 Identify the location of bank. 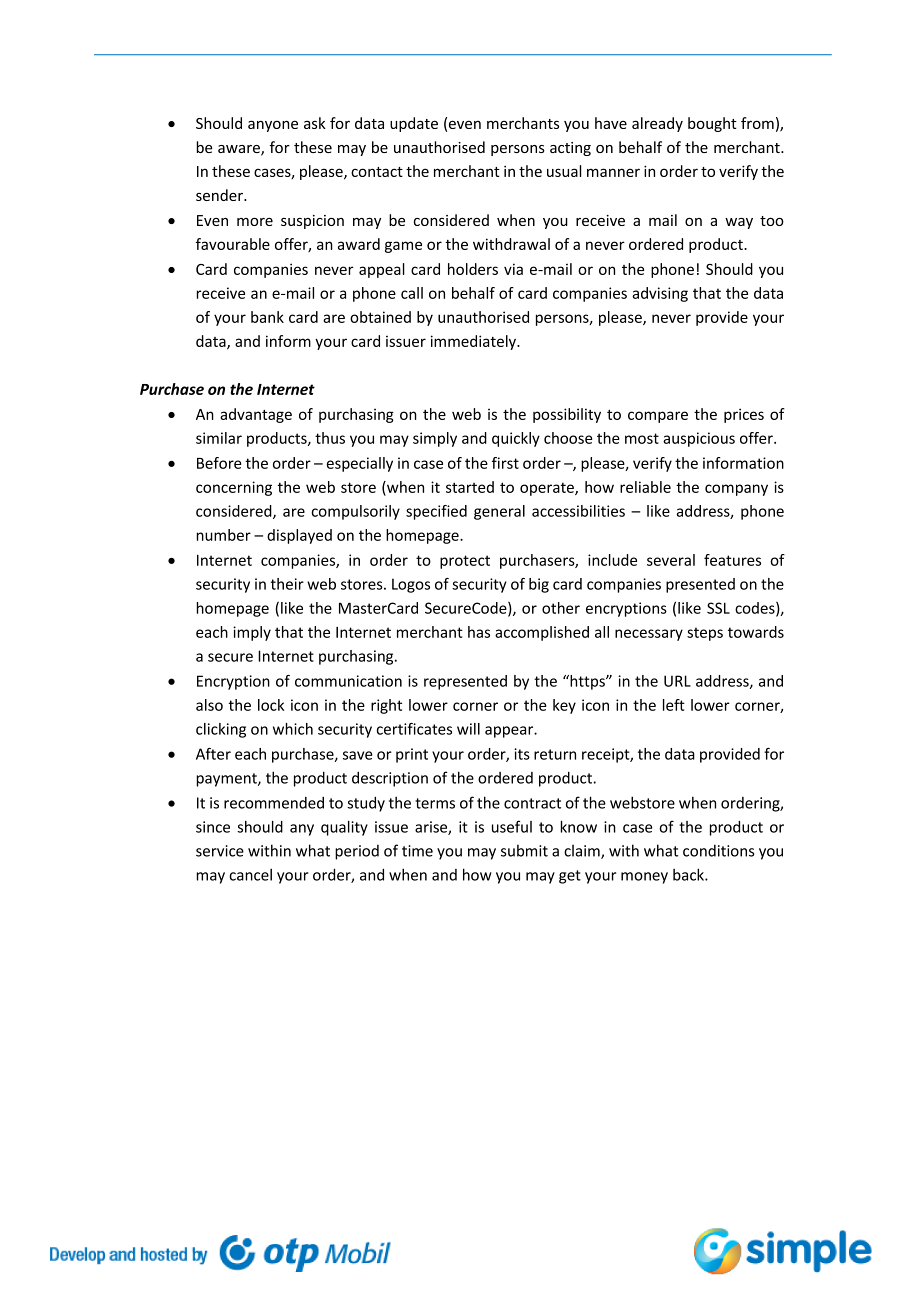
(267, 317).
